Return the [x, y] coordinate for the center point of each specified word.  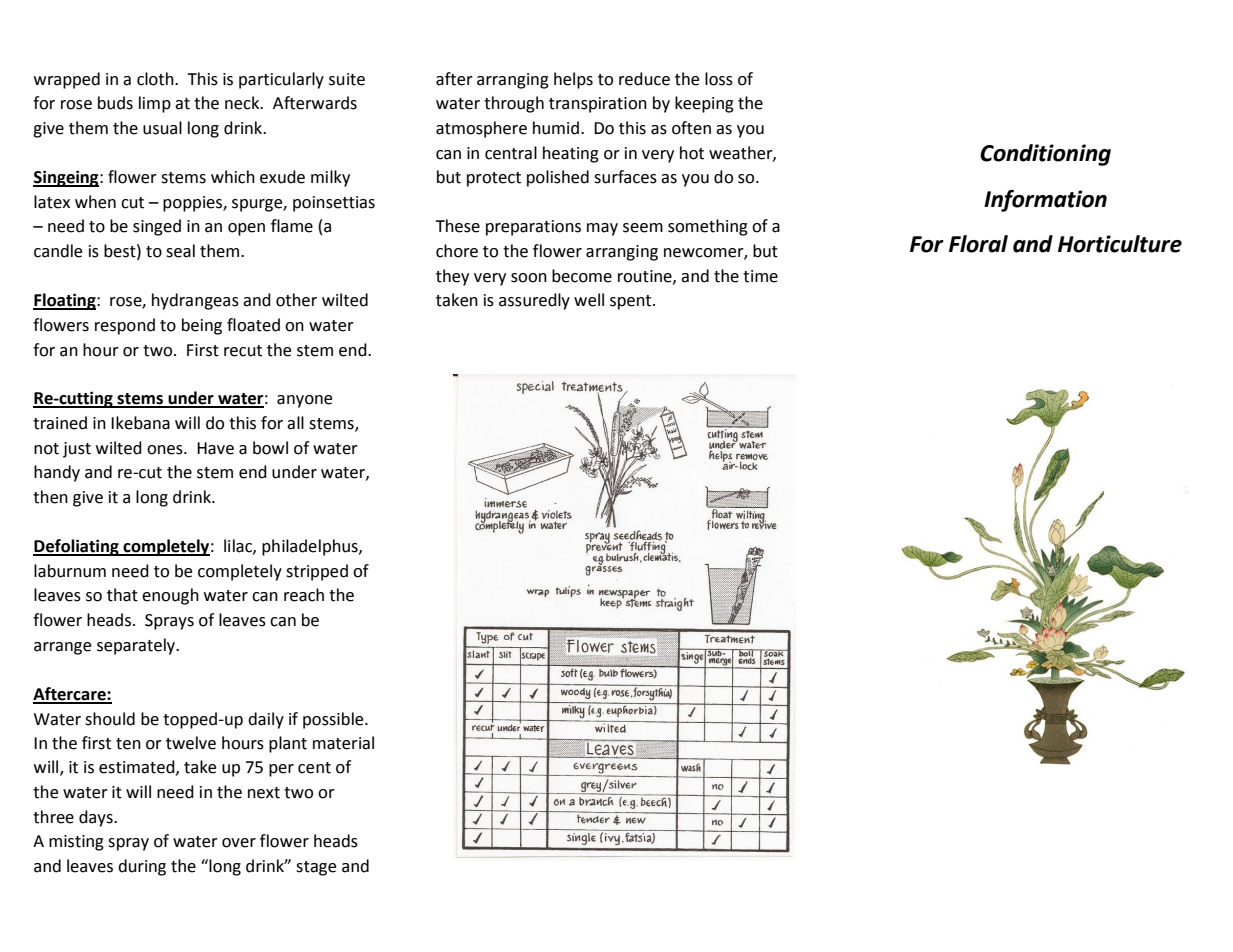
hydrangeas [195, 301]
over [239, 843]
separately [137, 646]
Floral [978, 244]
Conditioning [1045, 155]
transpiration [598, 105]
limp [155, 104]
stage [316, 868]
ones [166, 450]
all [295, 423]
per [281, 770]
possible [334, 720]
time [760, 276]
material [343, 743]
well [589, 300]
